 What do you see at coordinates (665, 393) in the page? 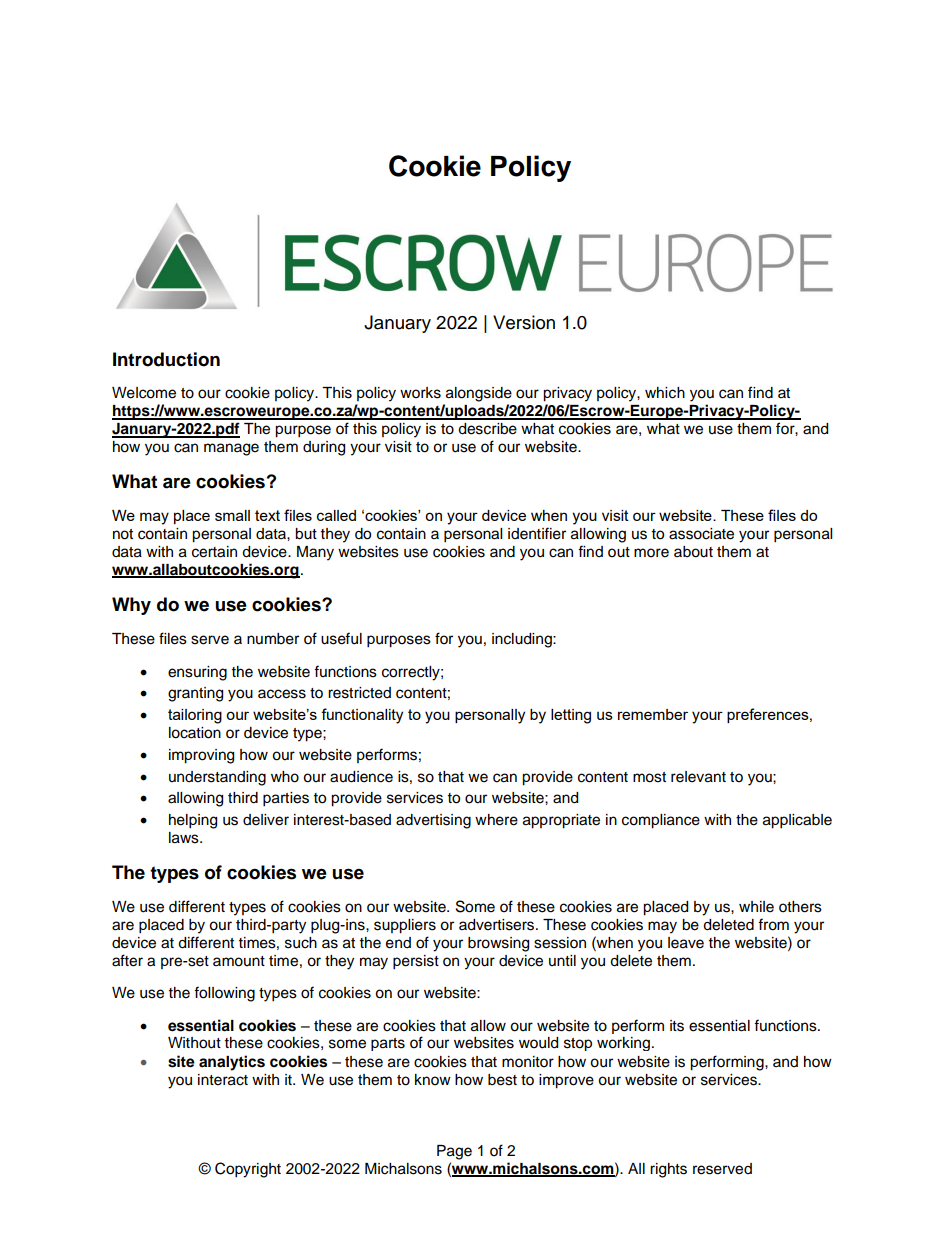
I see `which` at bounding box center [665, 393].
